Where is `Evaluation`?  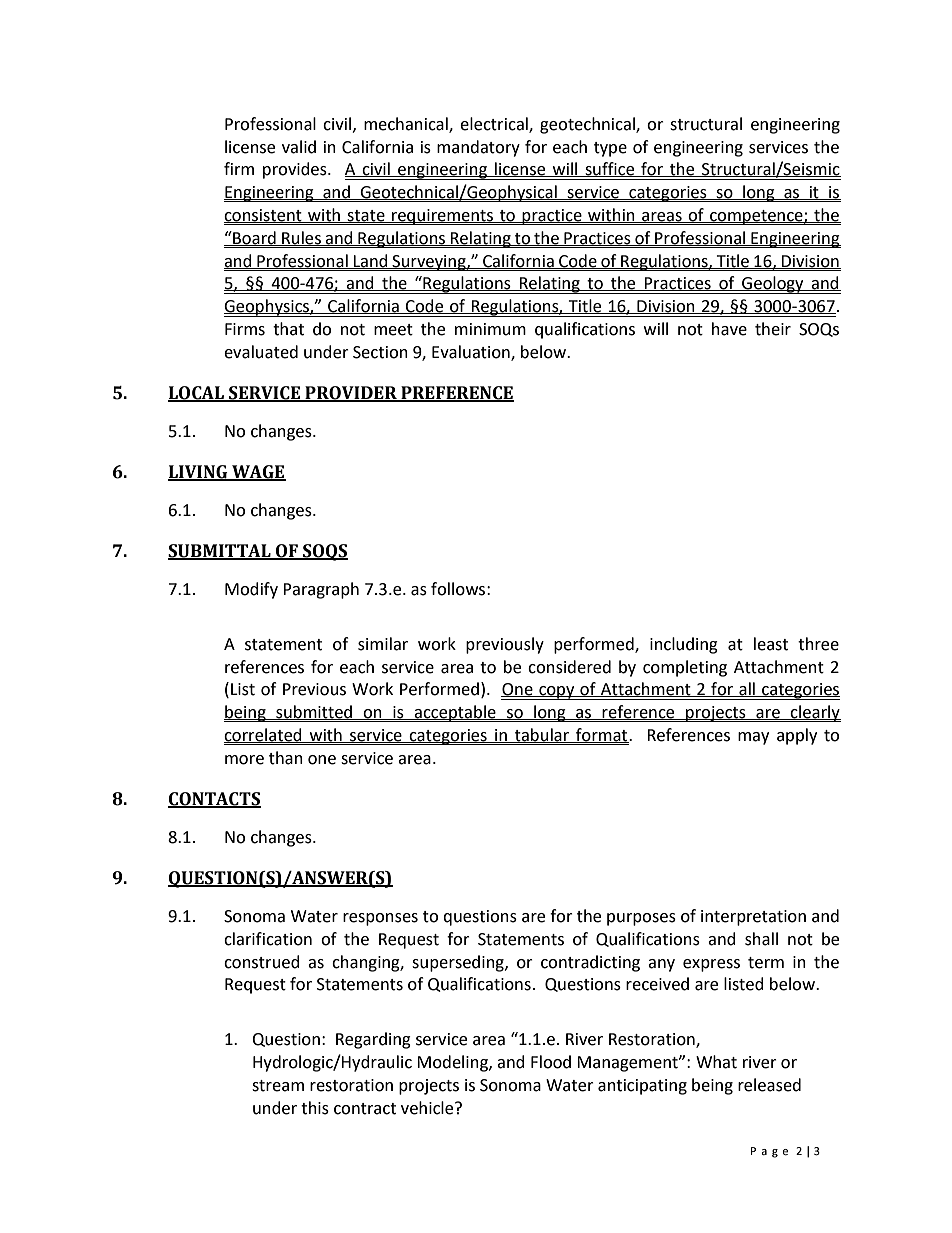
Evaluation is located at coordinates (472, 353).
